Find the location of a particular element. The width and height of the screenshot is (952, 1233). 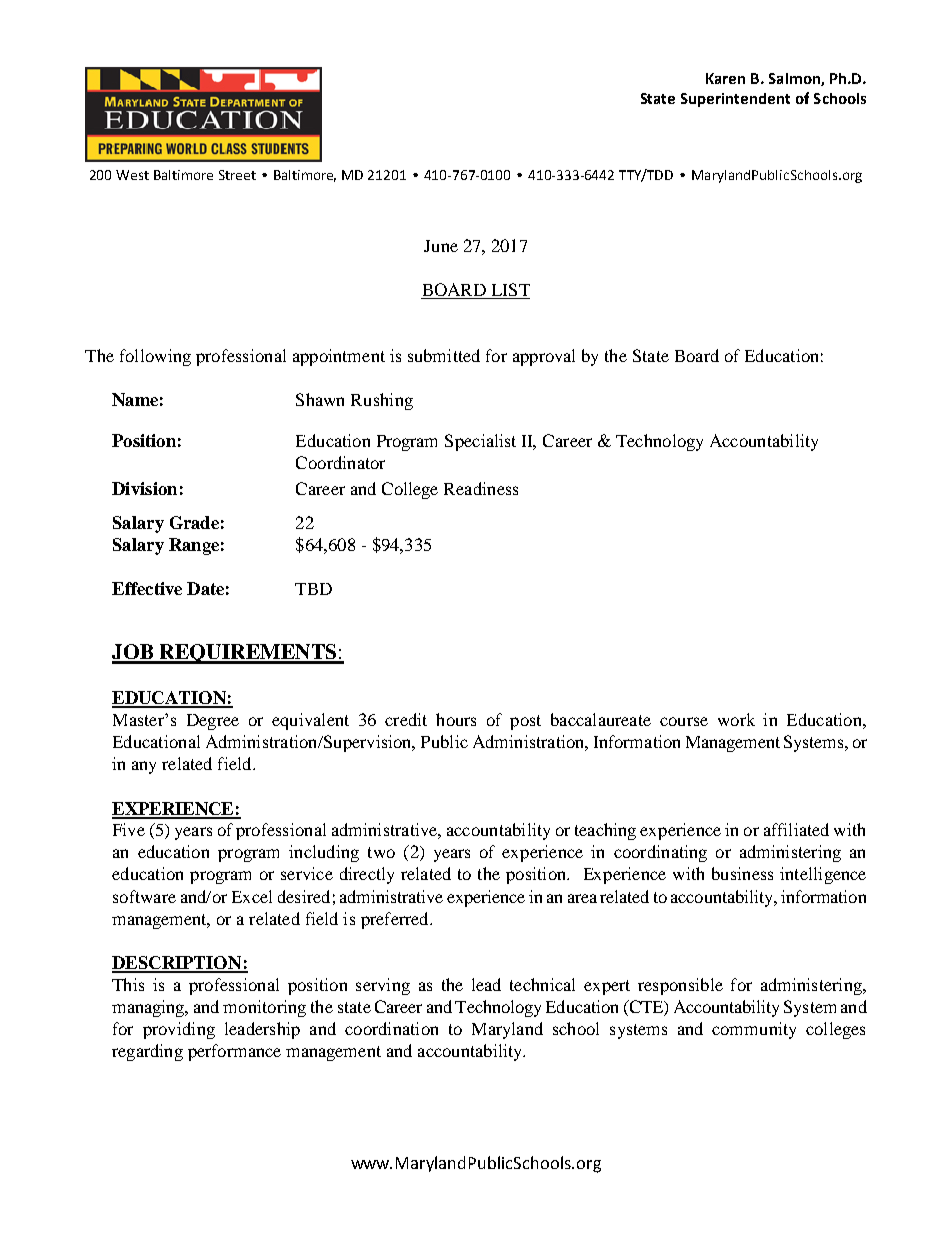

coordination is located at coordinates (391, 1028).
